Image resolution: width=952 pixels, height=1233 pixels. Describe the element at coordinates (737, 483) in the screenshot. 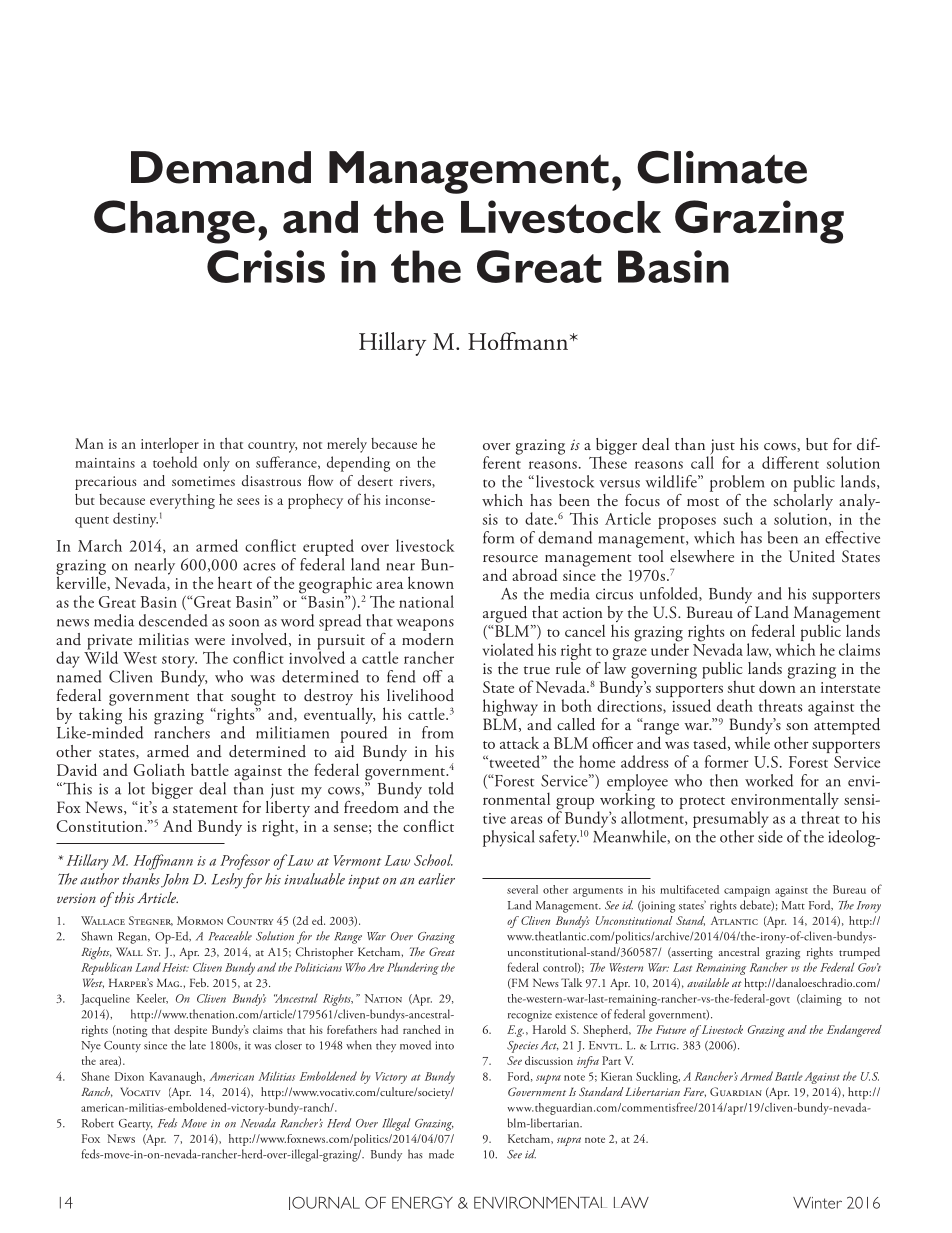

I see `problem` at that location.
